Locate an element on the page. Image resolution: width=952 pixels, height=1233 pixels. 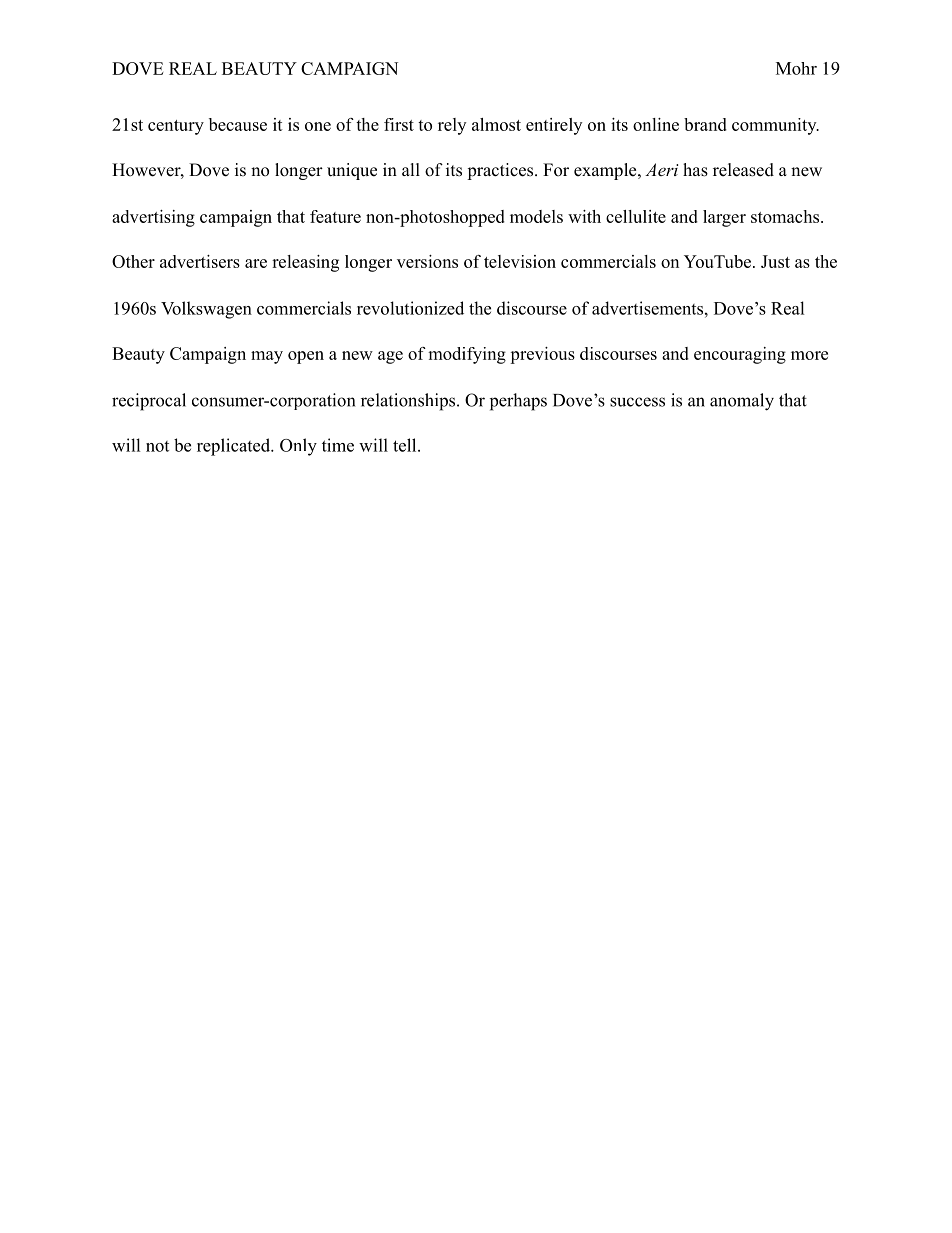
encouraging is located at coordinates (740, 355).
